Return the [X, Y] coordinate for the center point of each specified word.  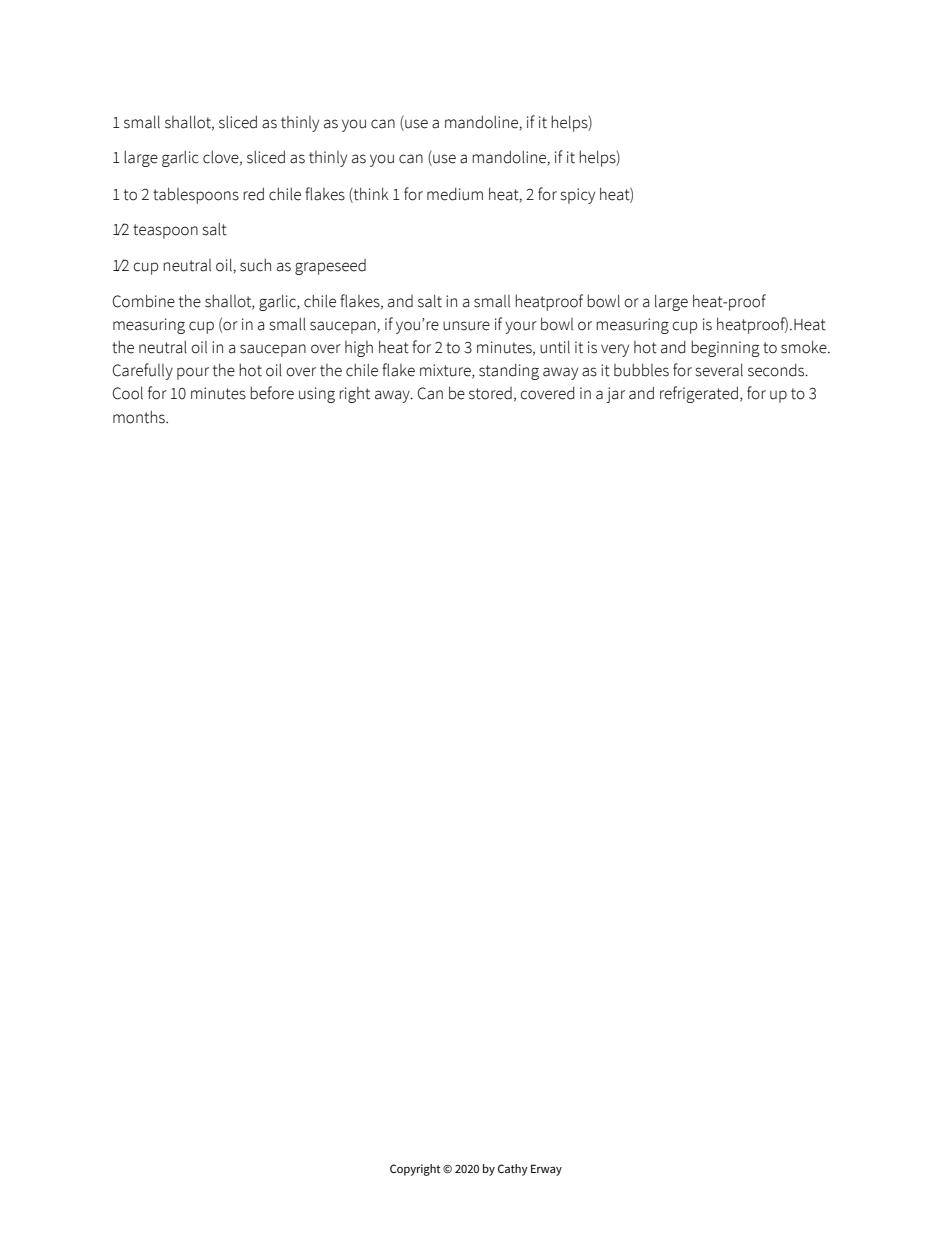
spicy [578, 196]
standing [509, 371]
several [719, 370]
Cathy [513, 1170]
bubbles [641, 370]
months [140, 417]
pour [193, 373]
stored [490, 393]
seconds [777, 370]
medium [455, 194]
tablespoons [196, 195]
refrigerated [699, 394]
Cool [128, 393]
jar [615, 395]
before [272, 393]
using [317, 395]
